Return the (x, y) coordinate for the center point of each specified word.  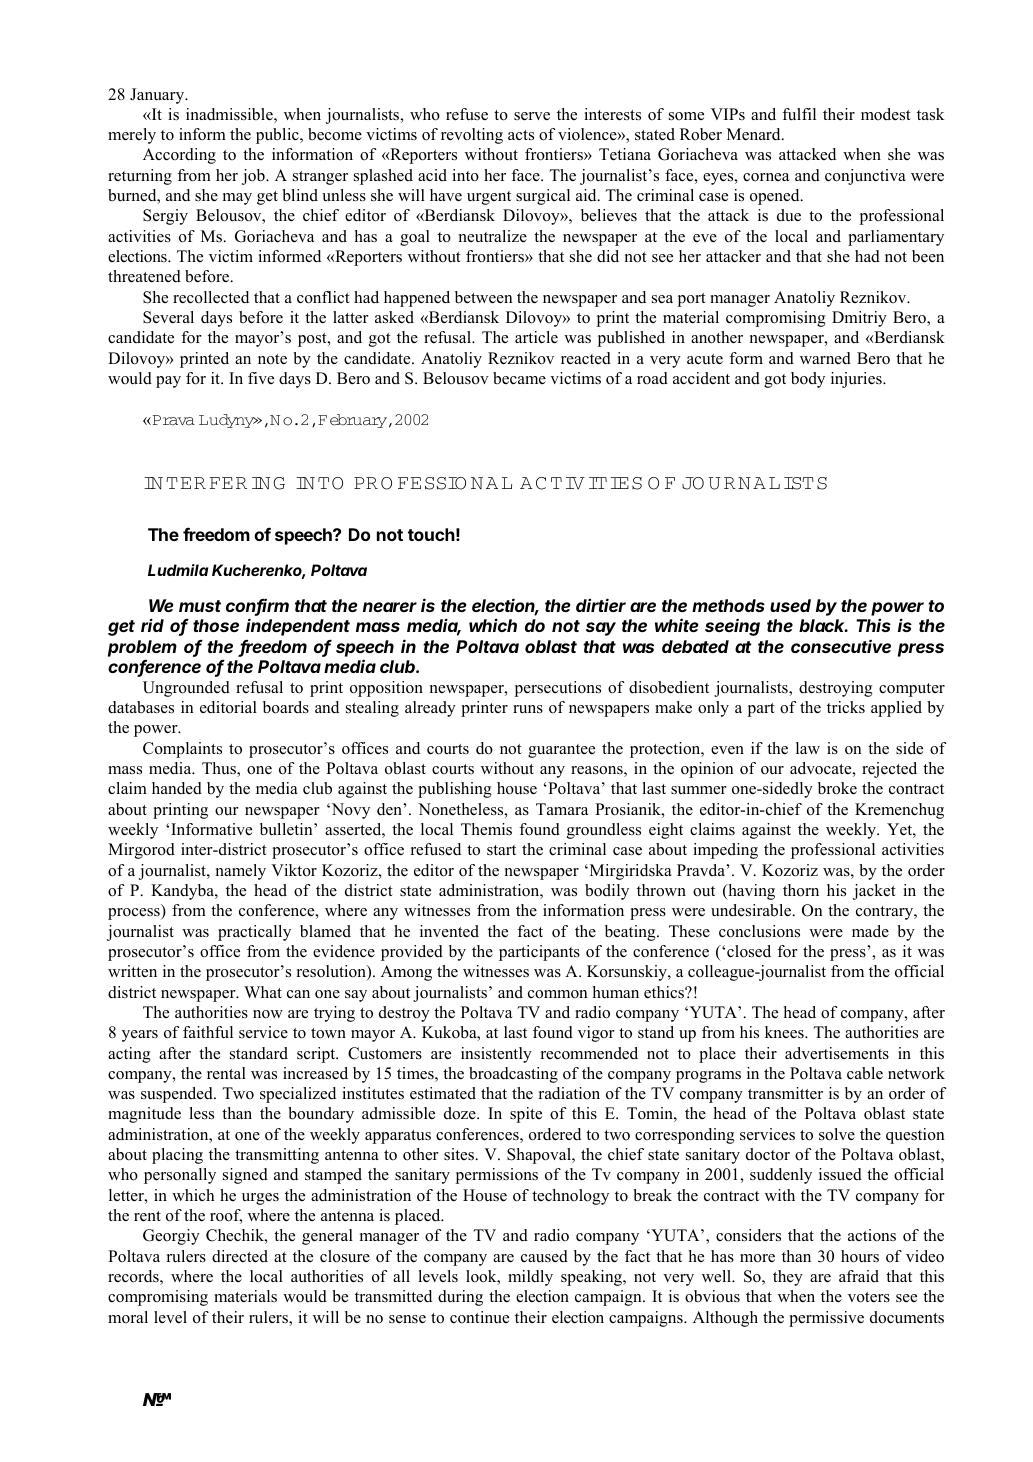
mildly (530, 1278)
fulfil (799, 114)
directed (240, 1256)
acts (521, 135)
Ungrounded (186, 689)
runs (528, 709)
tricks (846, 707)
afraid (859, 1276)
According (179, 156)
